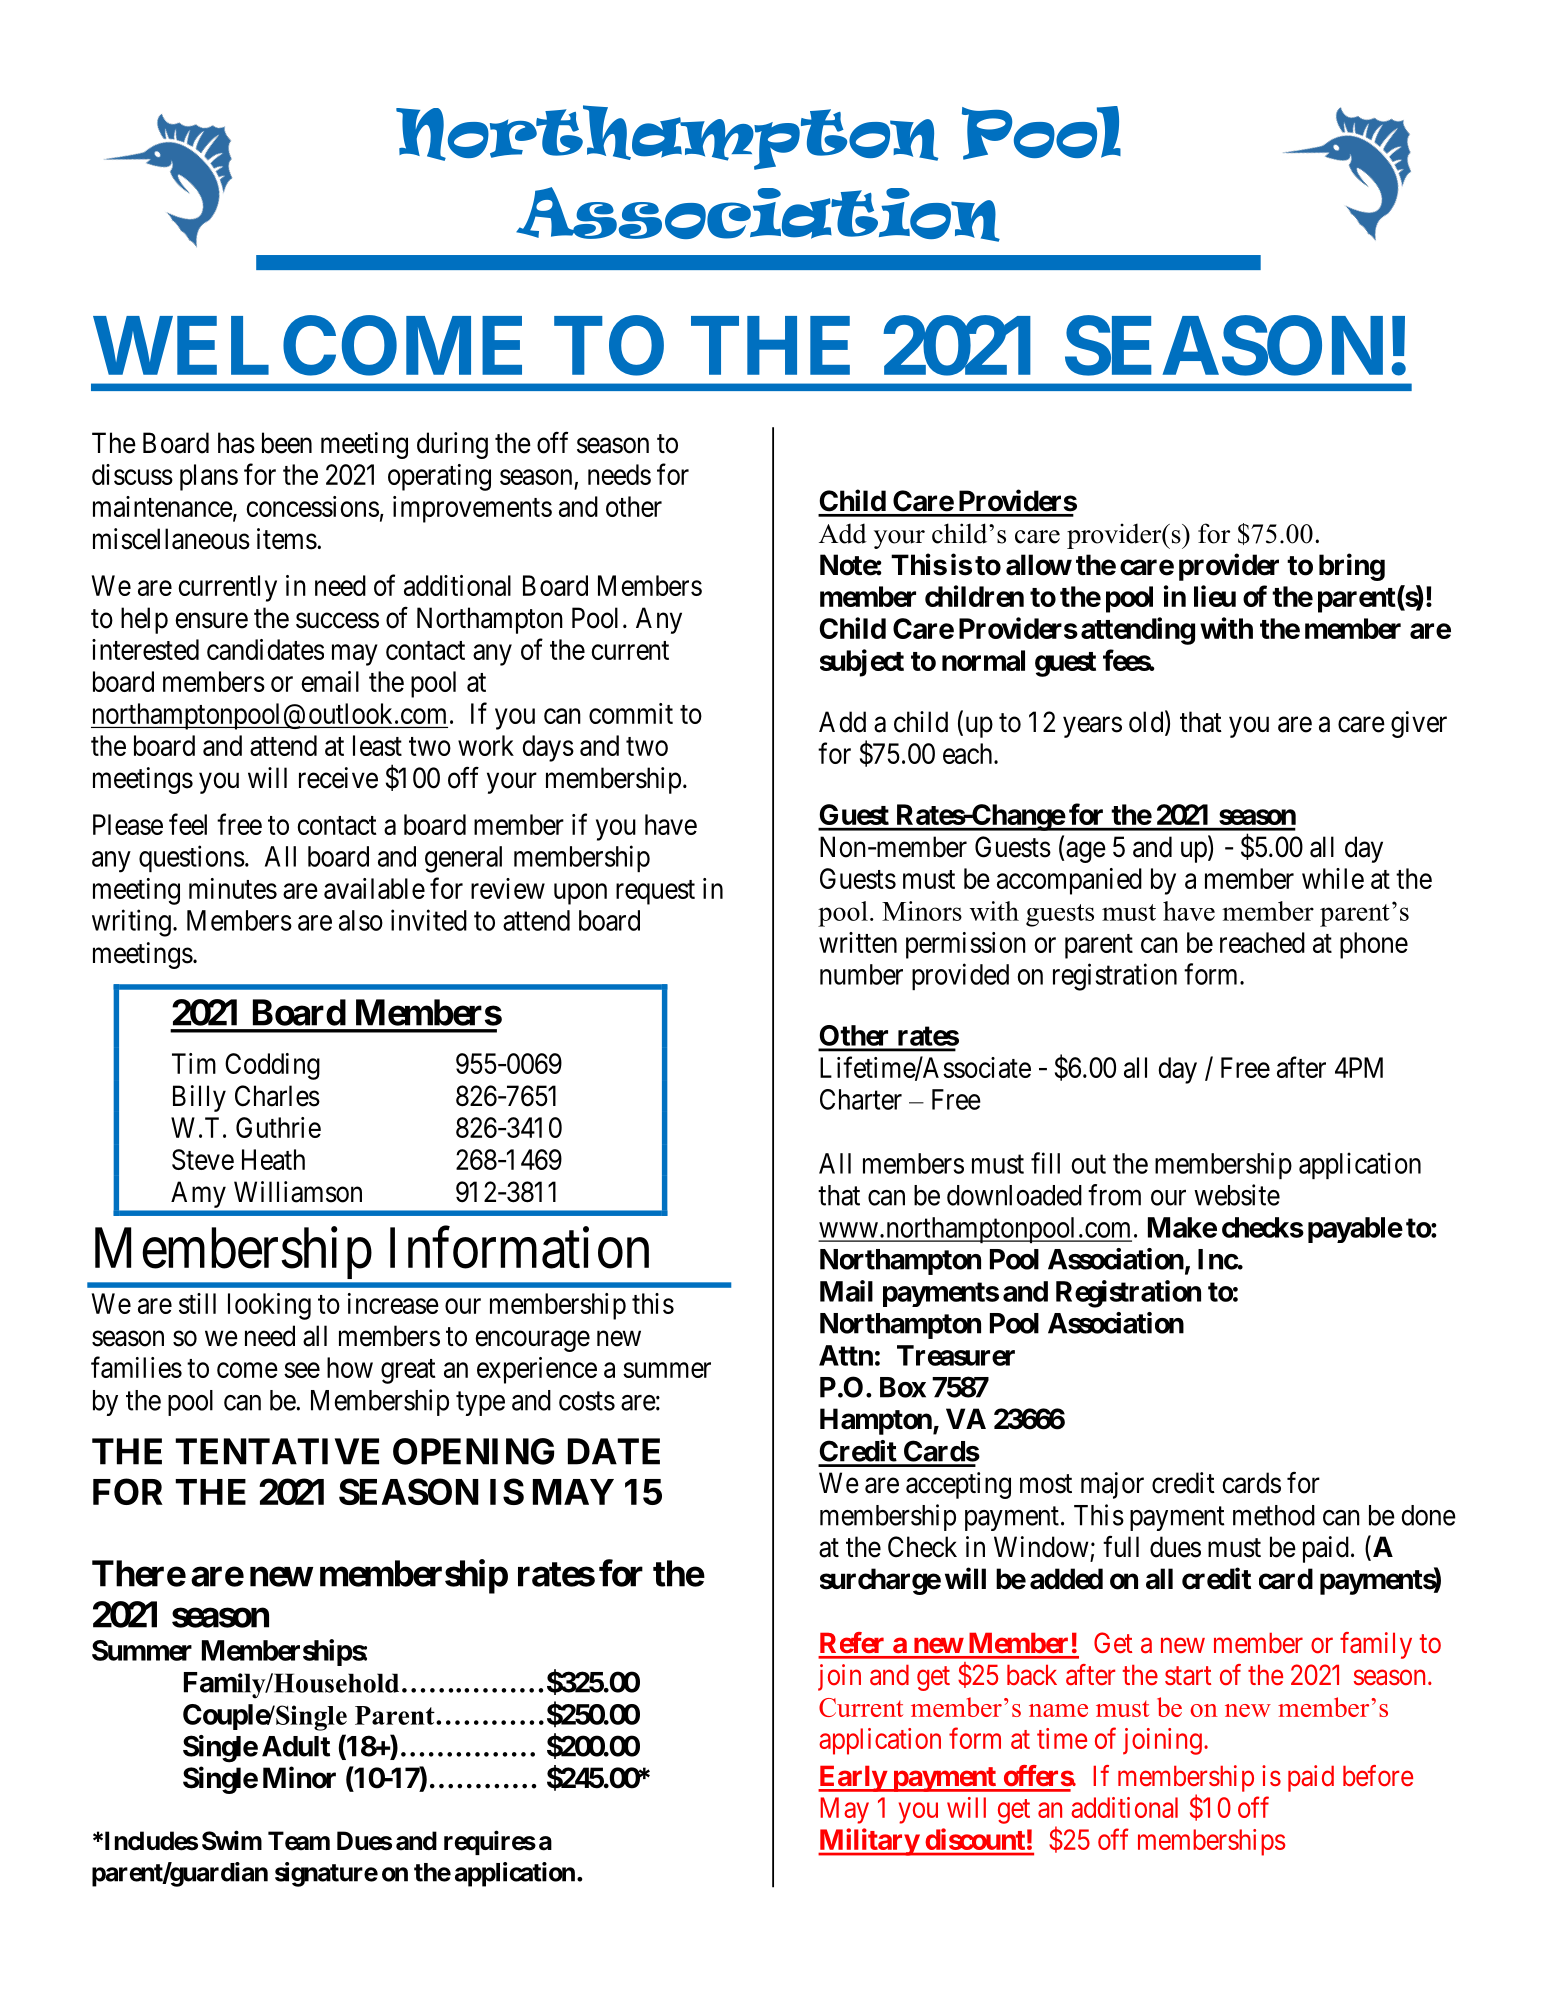 The image size is (1546, 2001). What do you see at coordinates (975, 1839) in the document?
I see `discount` at bounding box center [975, 1839].
